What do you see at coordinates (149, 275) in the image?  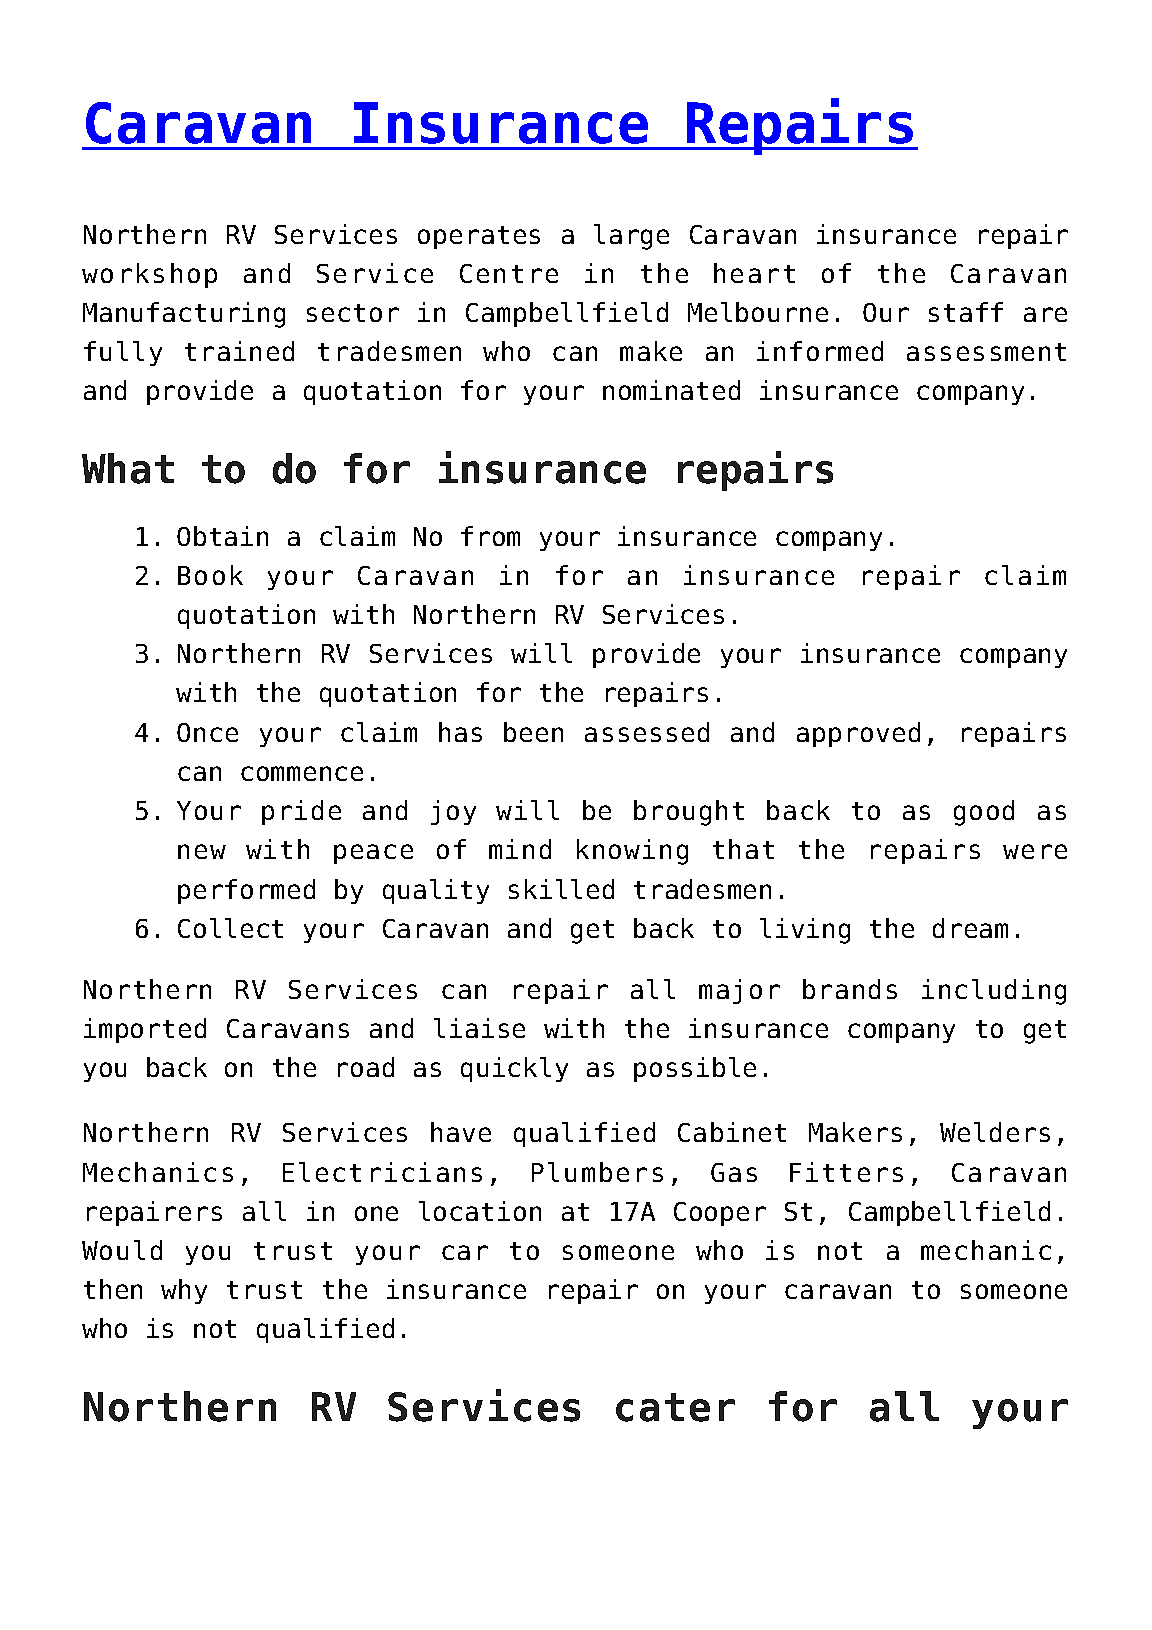 I see `workshop` at bounding box center [149, 275].
